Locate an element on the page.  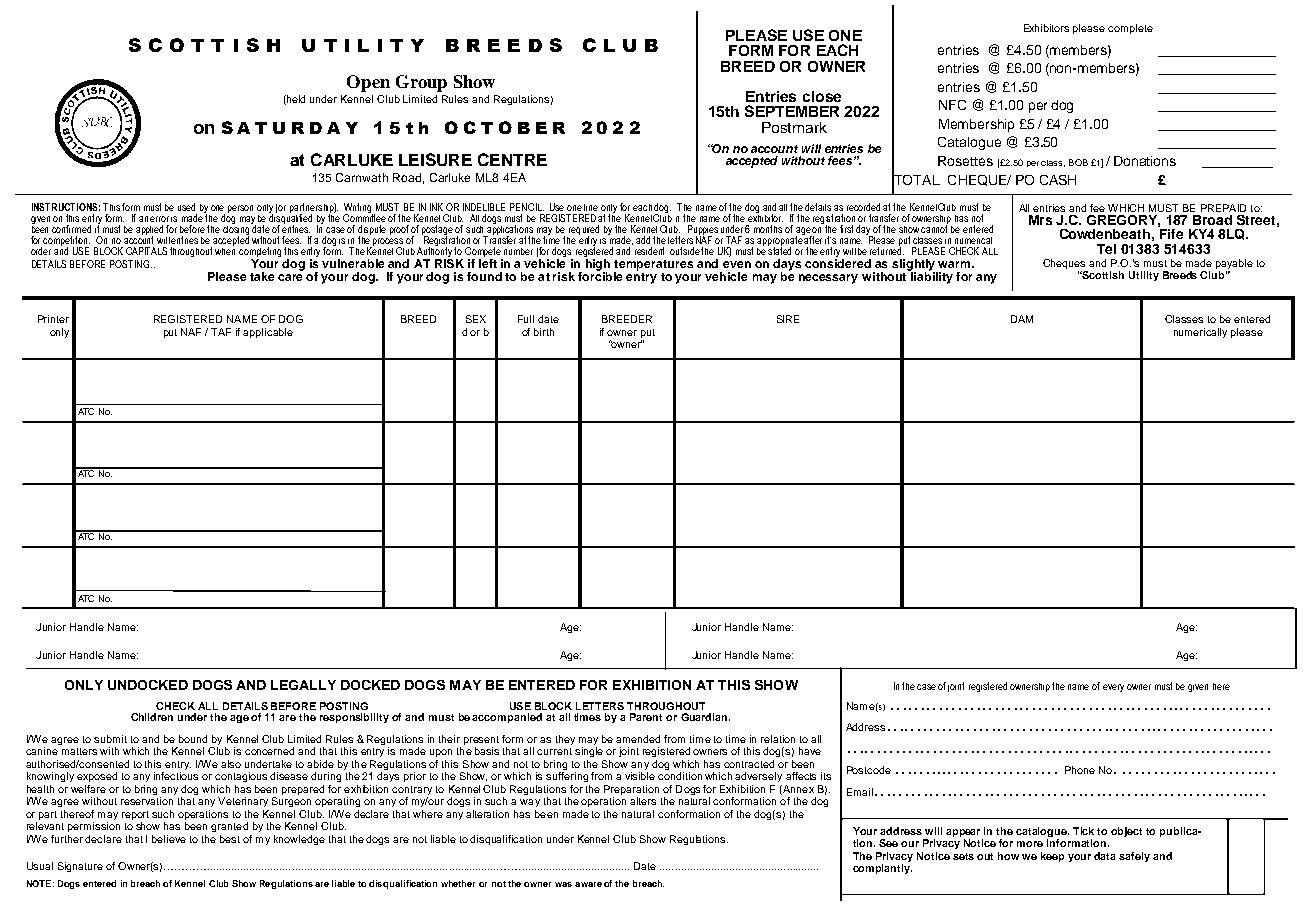
Tel is located at coordinates (1106, 249).
